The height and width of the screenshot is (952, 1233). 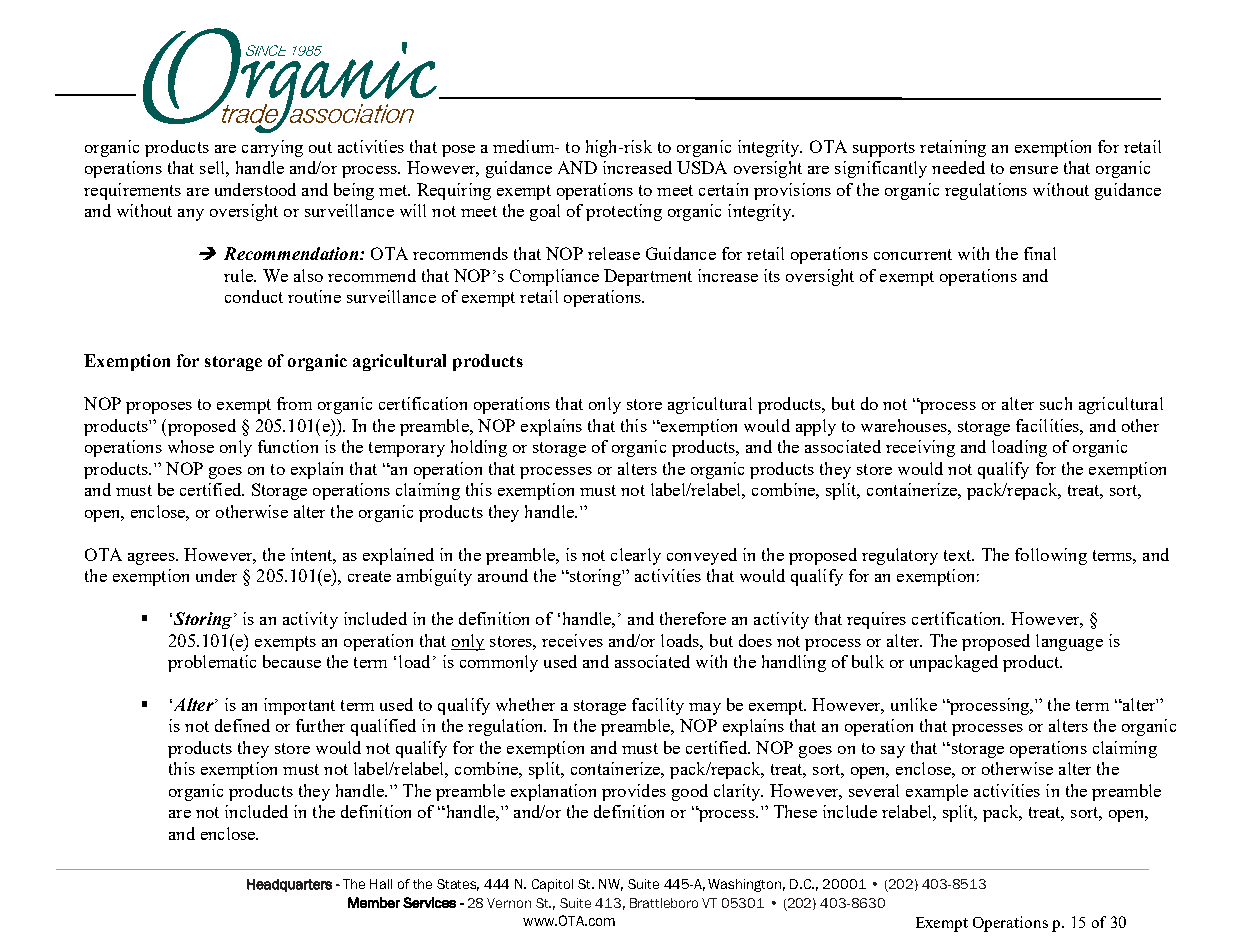 What do you see at coordinates (272, 148) in the screenshot?
I see `carrying` at bounding box center [272, 148].
